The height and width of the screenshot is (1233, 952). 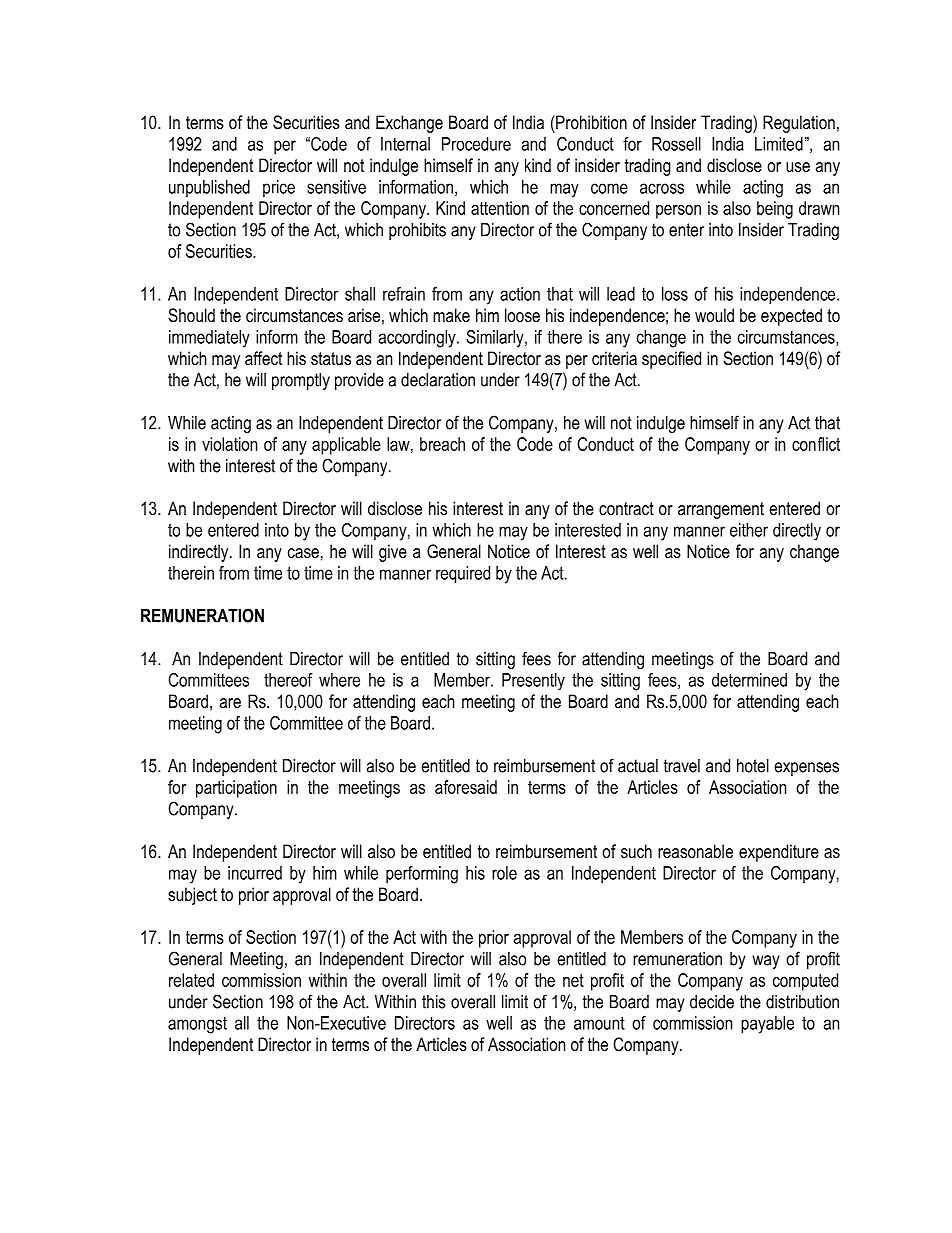 I want to click on Procedure, so click(x=476, y=144).
